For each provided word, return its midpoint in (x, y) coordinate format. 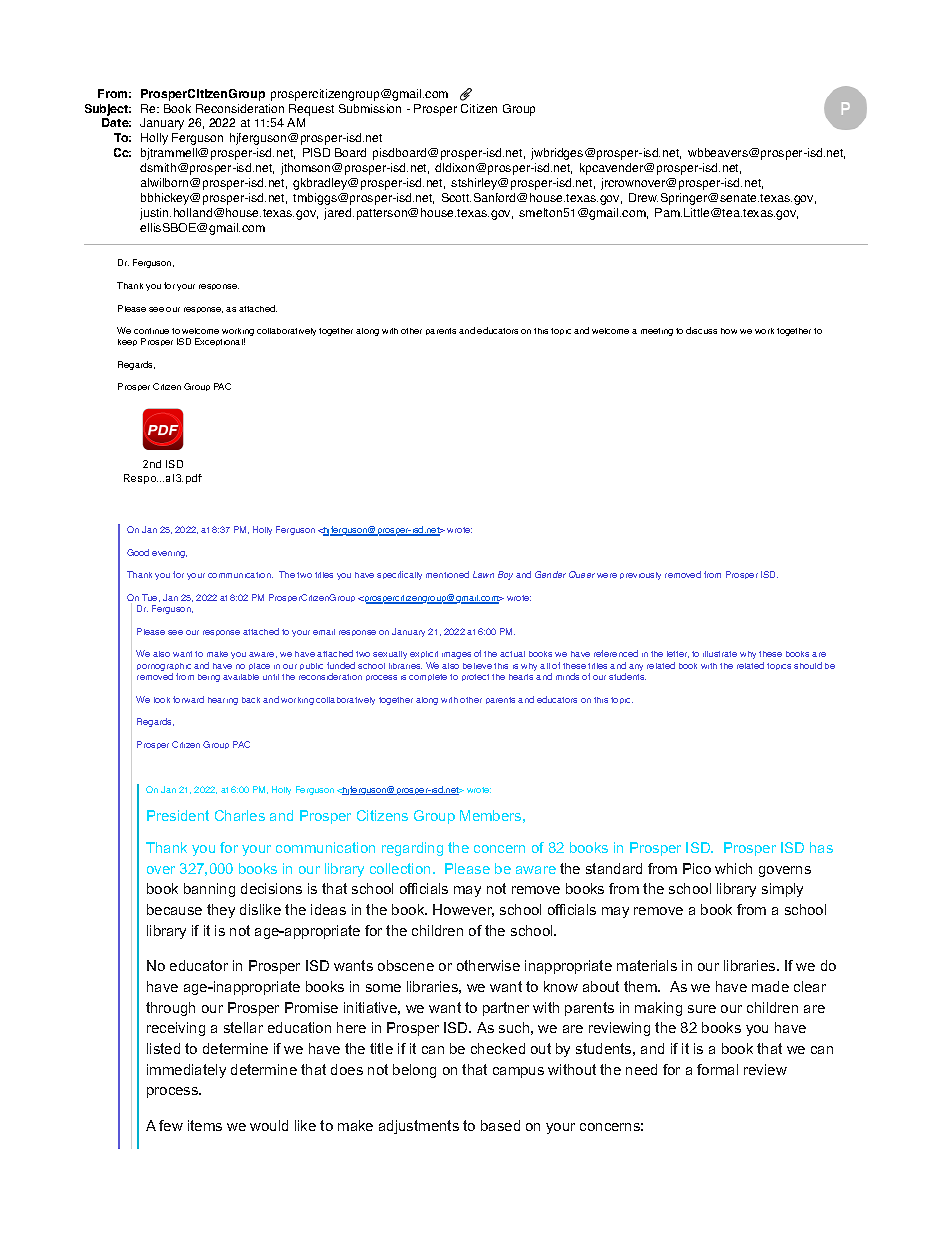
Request (311, 110)
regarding (412, 849)
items (205, 1125)
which (733, 868)
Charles (240, 815)
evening (169, 554)
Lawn (483, 574)
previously (640, 576)
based (500, 1125)
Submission (370, 108)
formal (717, 1069)
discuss (701, 330)
